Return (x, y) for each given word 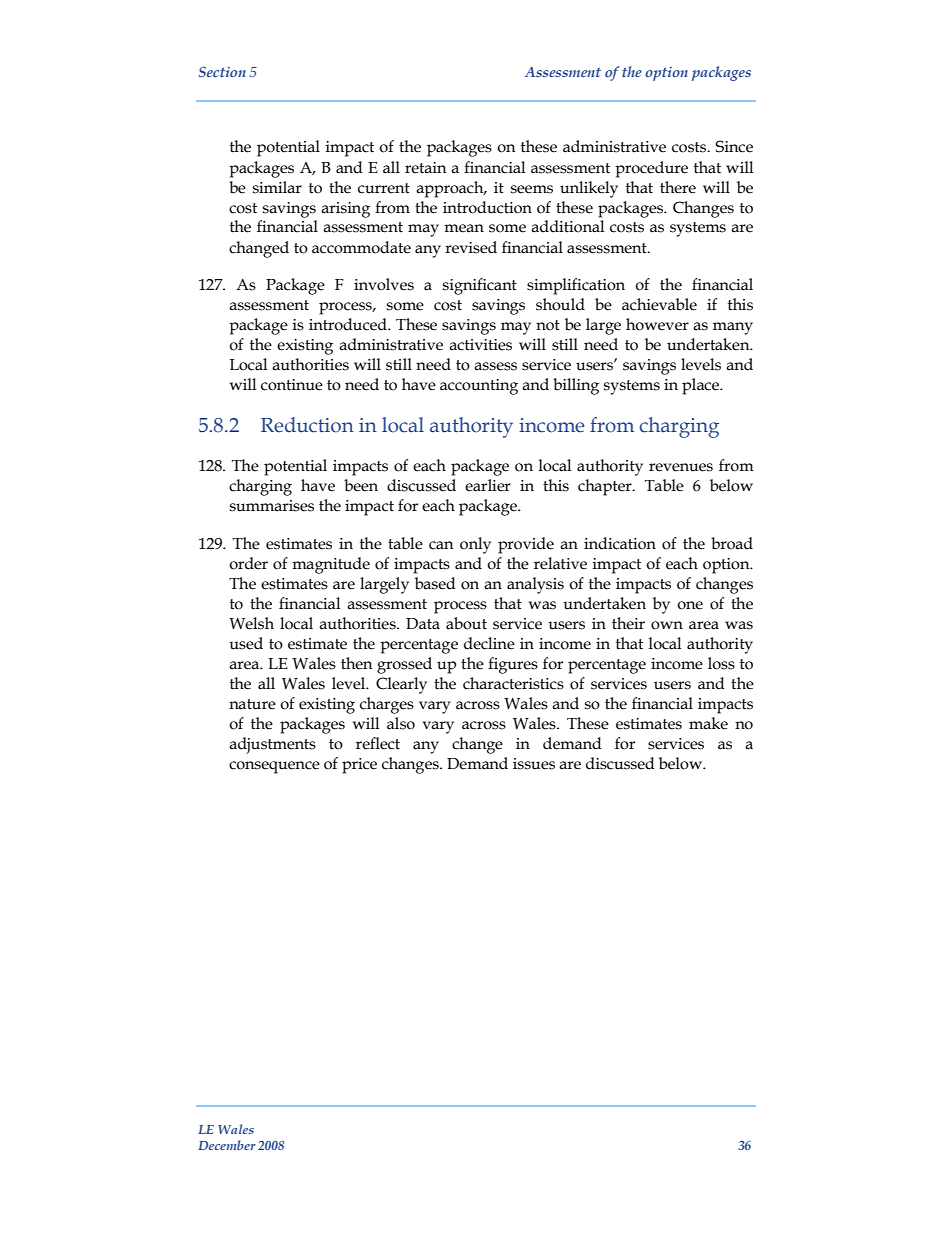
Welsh (251, 623)
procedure (651, 169)
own (667, 625)
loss (721, 663)
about (466, 623)
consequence (274, 767)
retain (426, 168)
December (227, 1145)
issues (534, 764)
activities (480, 345)
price (359, 766)
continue (292, 385)
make (708, 723)
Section (222, 71)
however (657, 324)
